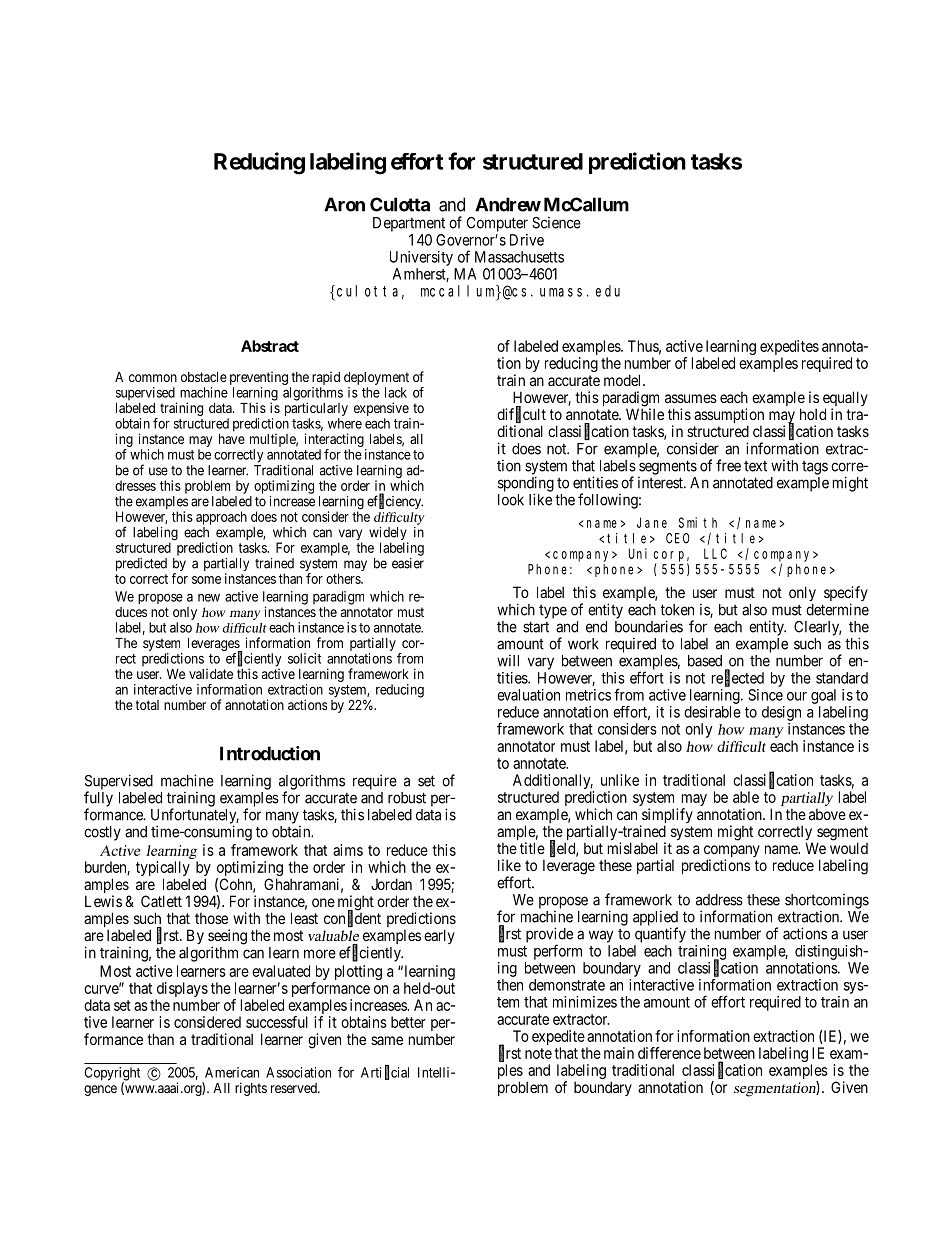 This image has height=1233, width=952. I want to click on address, so click(719, 900).
